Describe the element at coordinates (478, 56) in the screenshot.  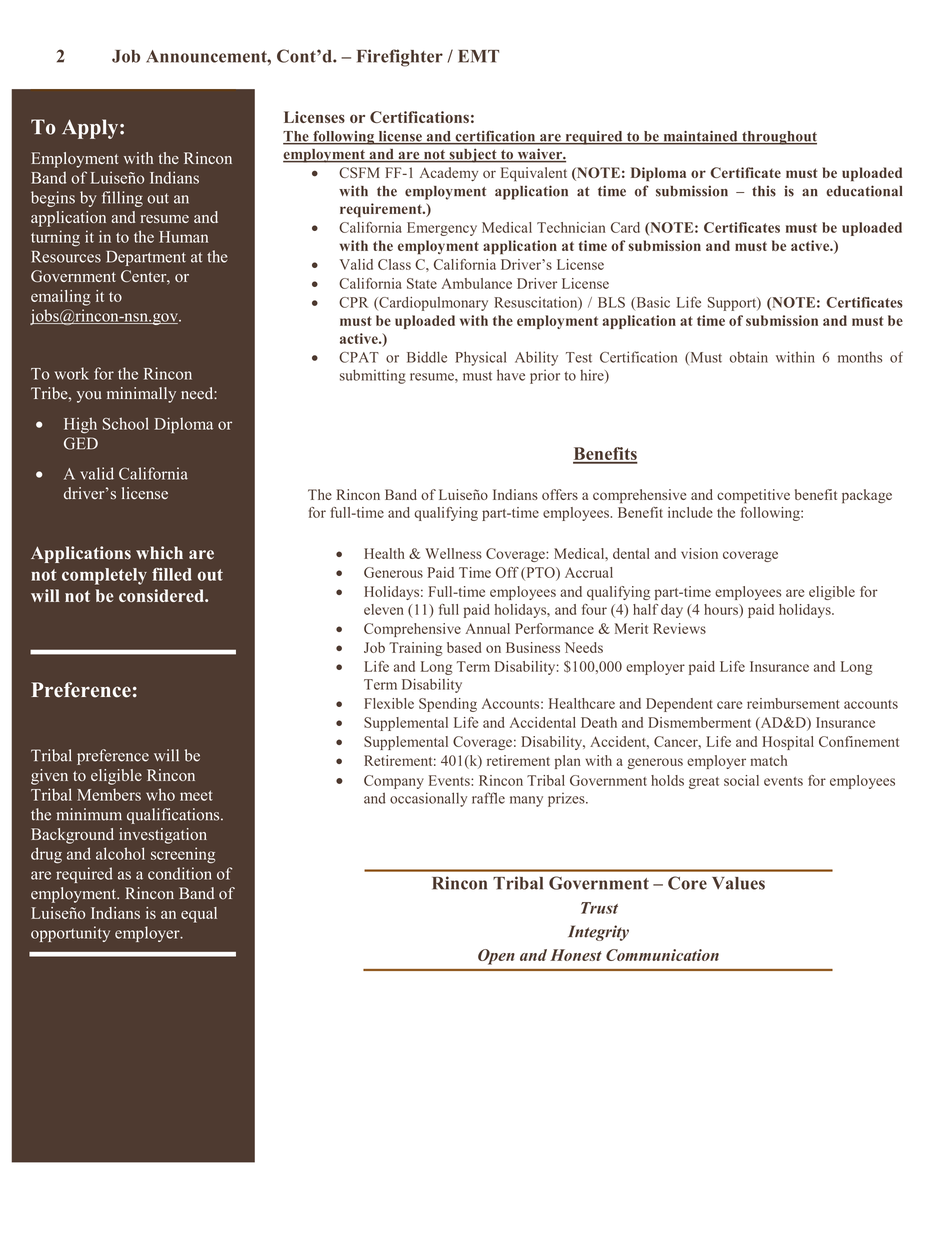
I see `EMT` at that location.
